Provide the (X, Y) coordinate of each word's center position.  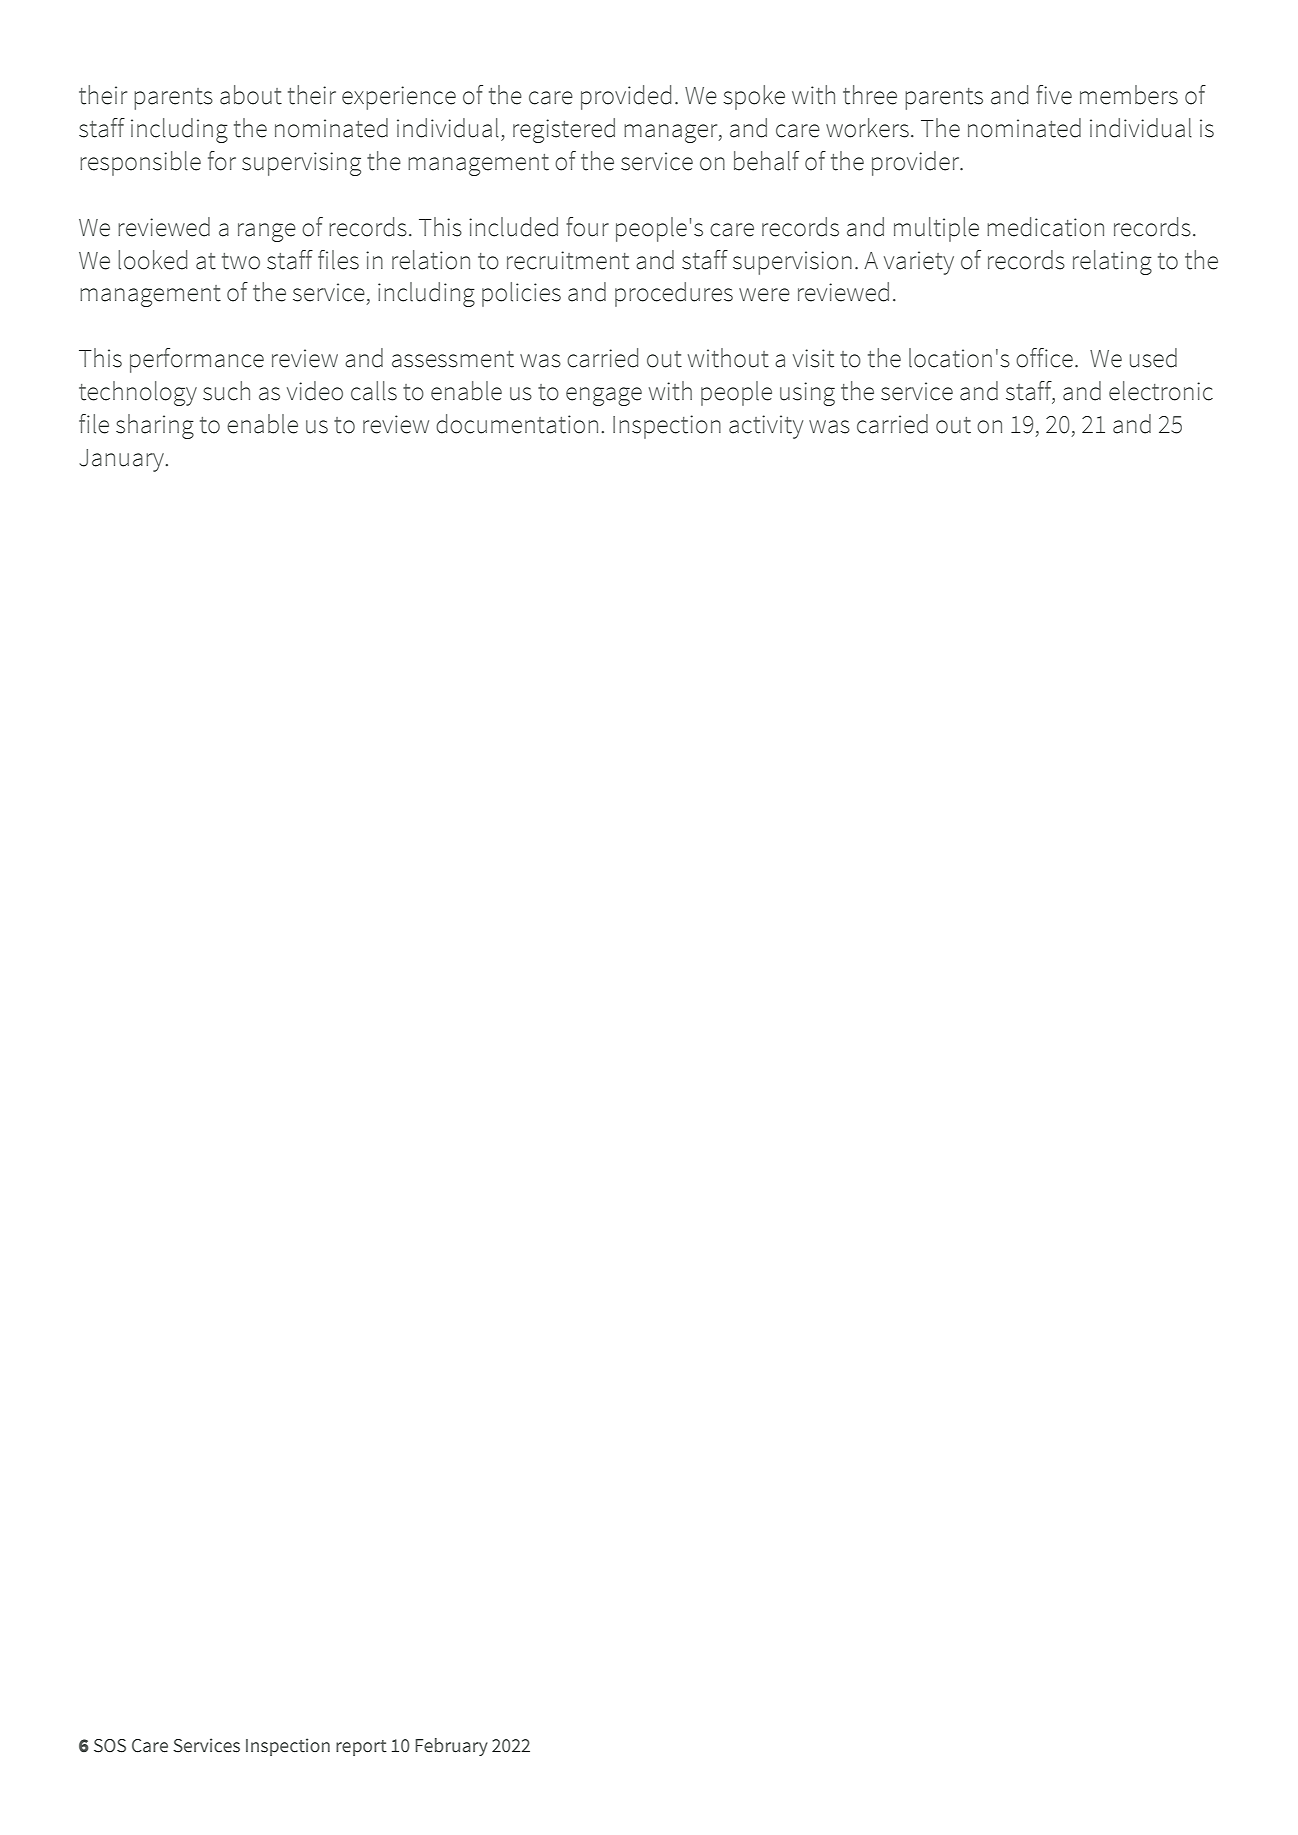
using (807, 394)
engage (604, 396)
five (1054, 95)
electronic (1161, 391)
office (1044, 358)
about (251, 95)
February (451, 1747)
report (361, 1748)
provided (626, 97)
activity (766, 427)
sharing (155, 426)
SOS (110, 1746)
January (121, 460)
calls (374, 391)
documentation (517, 424)
